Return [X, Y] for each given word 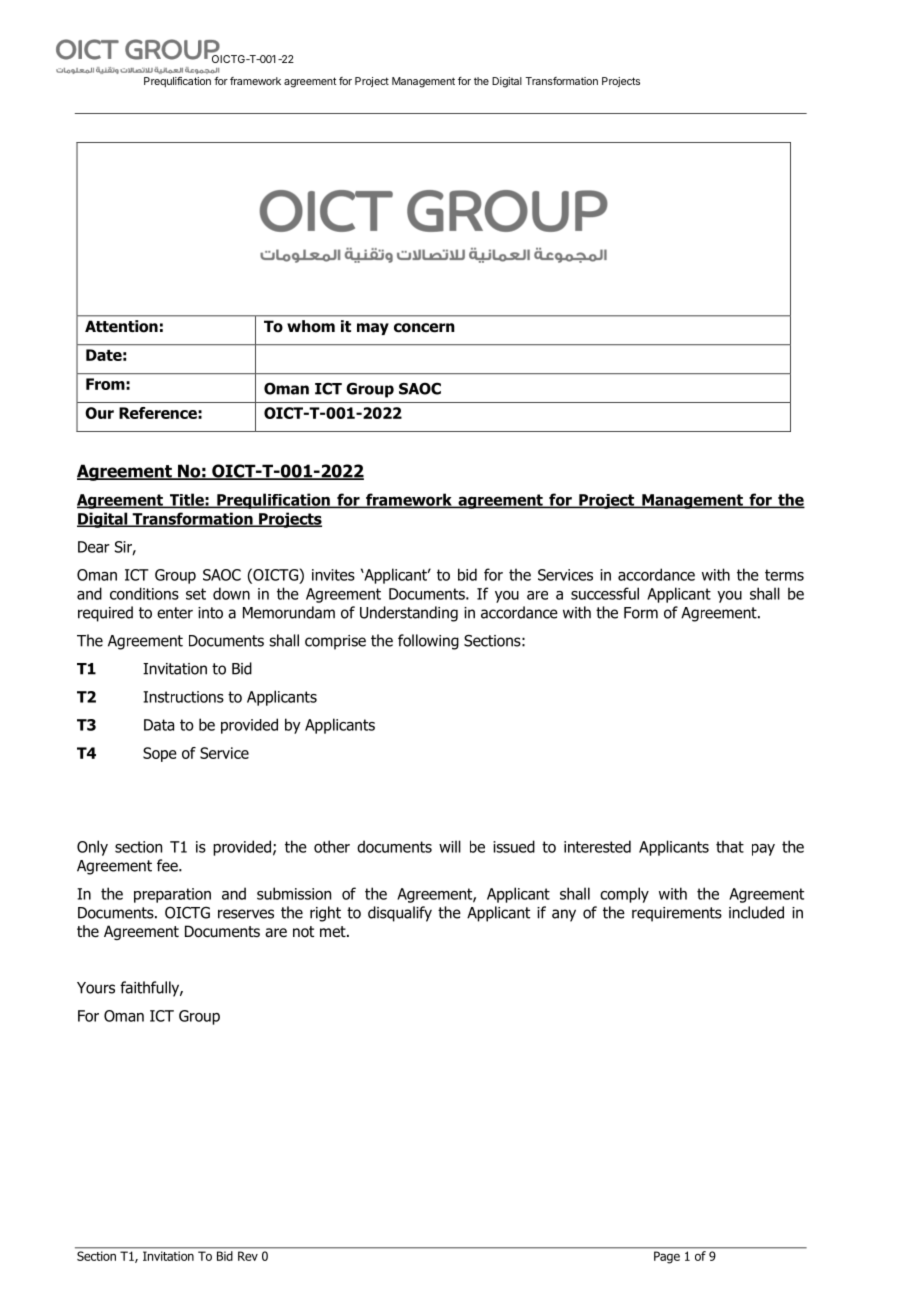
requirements [677, 914]
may [373, 329]
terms [784, 575]
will [450, 846]
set [196, 594]
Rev [248, 1256]
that [730, 846]
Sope [160, 754]
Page [667, 1257]
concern [424, 328]
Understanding [409, 614]
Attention [121, 326]
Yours [96, 988]
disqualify [400, 914]
